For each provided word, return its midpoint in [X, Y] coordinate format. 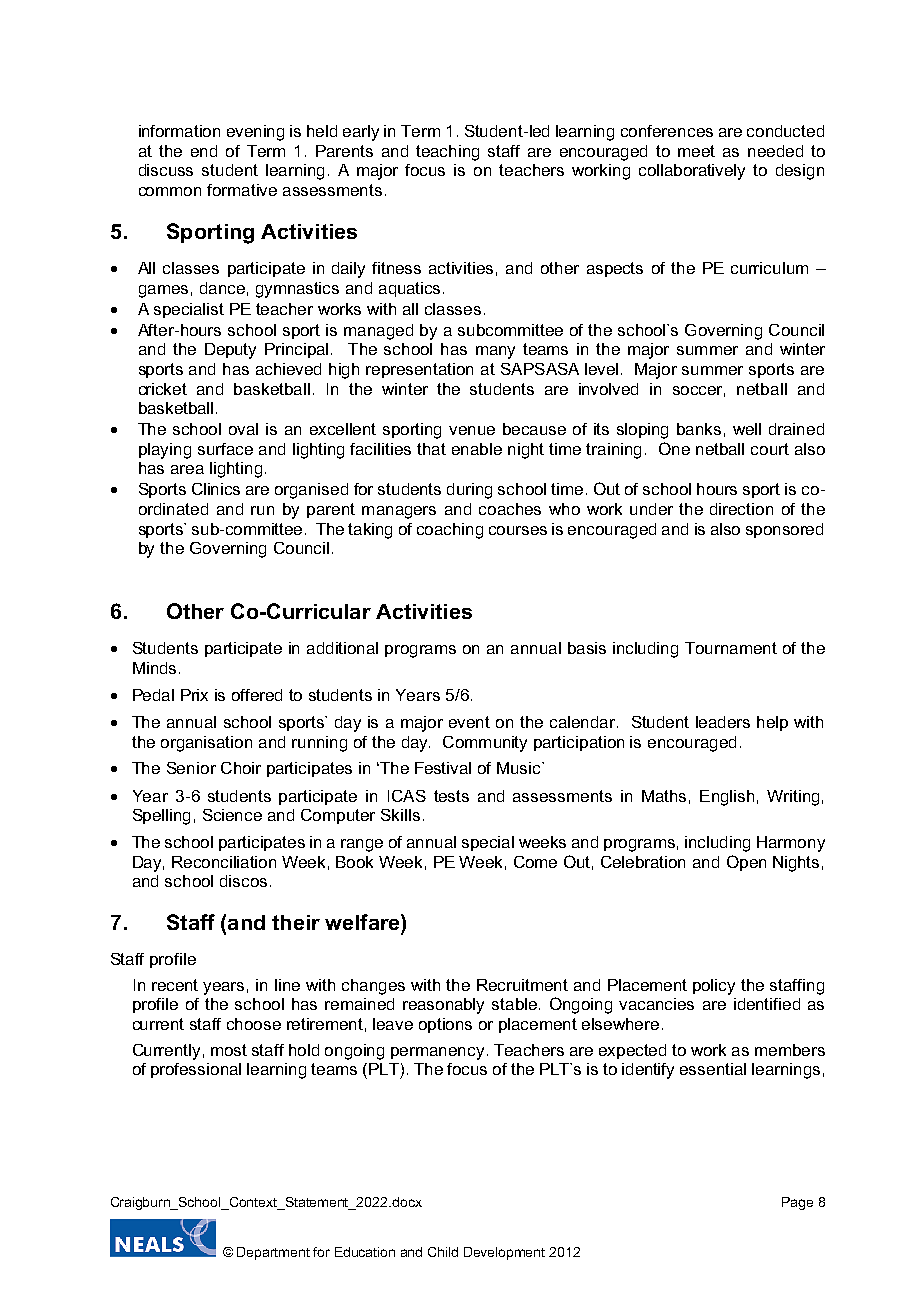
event [469, 722]
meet [696, 151]
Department [273, 1253]
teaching [447, 153]
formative [242, 190]
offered [257, 695]
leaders [723, 722]
